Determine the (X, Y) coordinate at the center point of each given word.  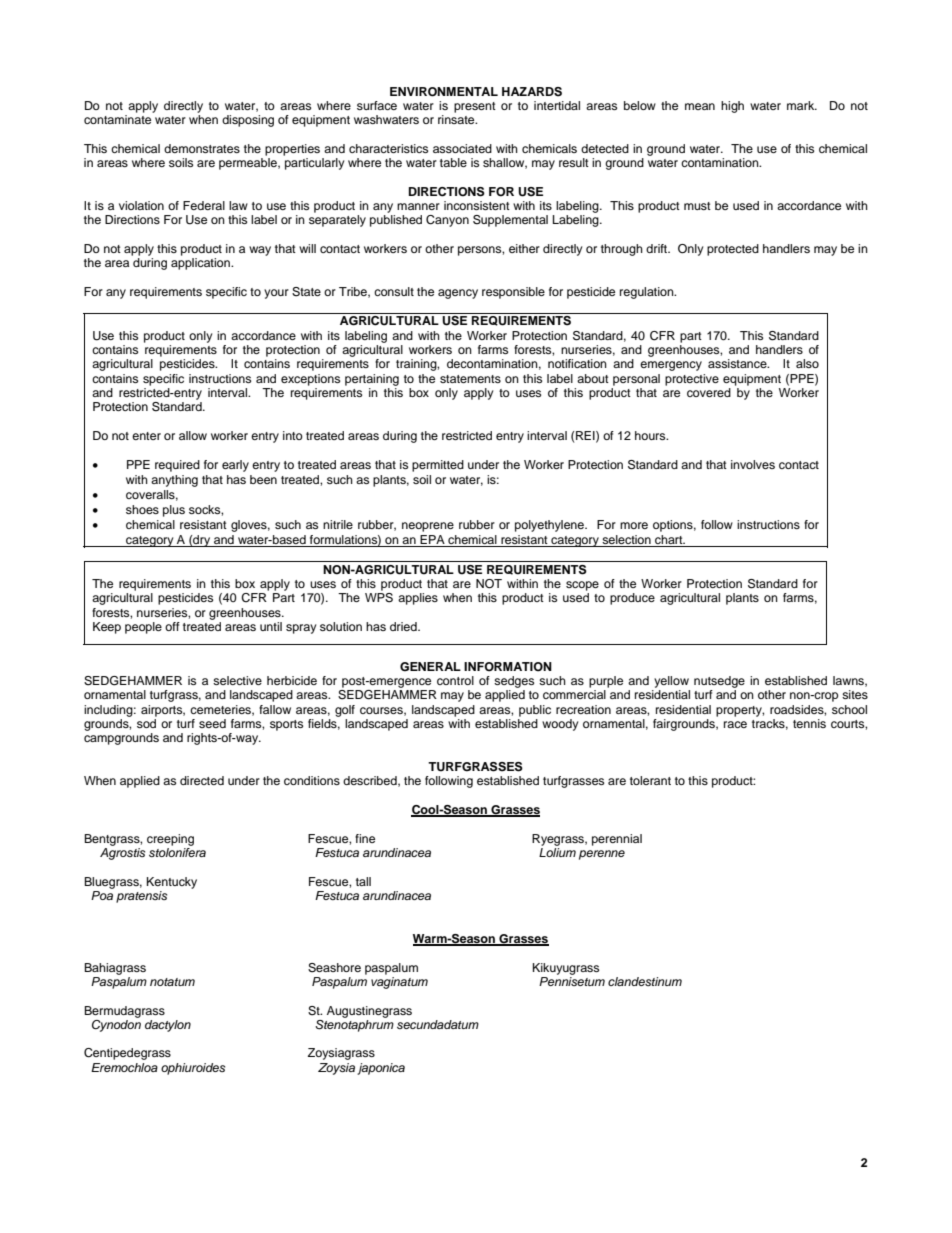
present (475, 107)
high (732, 107)
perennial (617, 840)
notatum (172, 982)
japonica (381, 1069)
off (172, 626)
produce (632, 599)
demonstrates (202, 148)
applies (418, 599)
